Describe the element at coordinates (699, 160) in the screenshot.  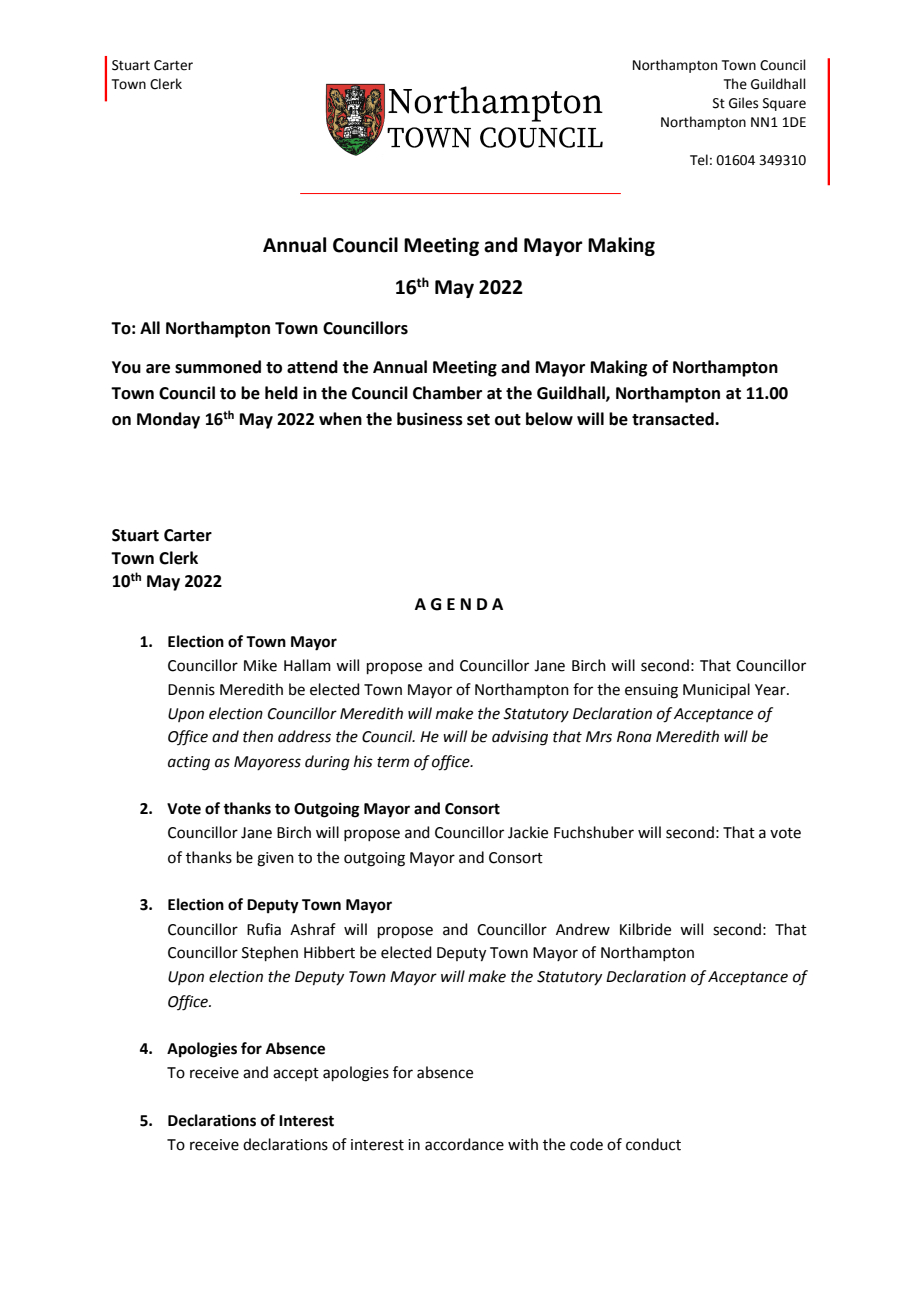
I see `Tel` at that location.
